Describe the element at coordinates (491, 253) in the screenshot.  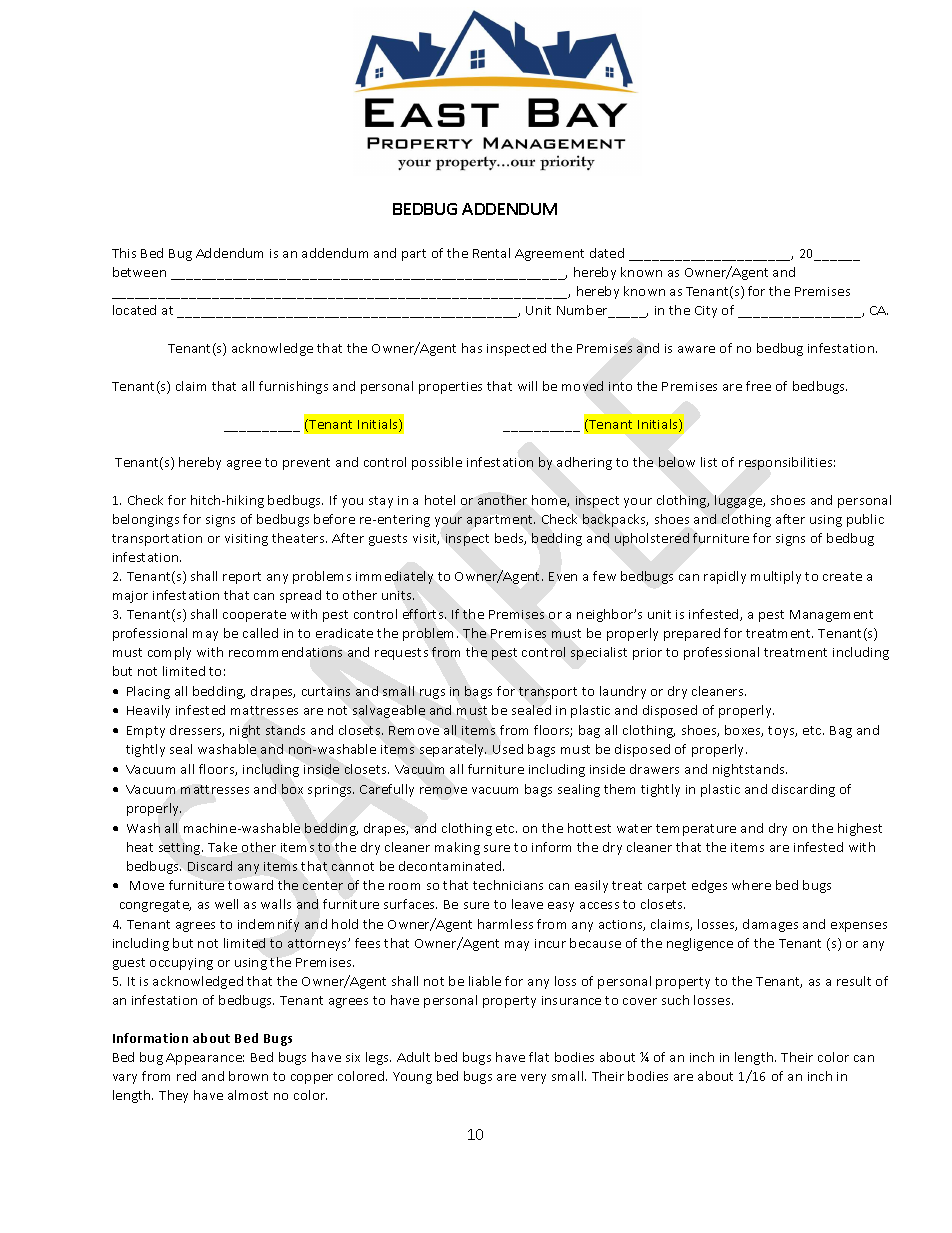
I see `Rental` at that location.
